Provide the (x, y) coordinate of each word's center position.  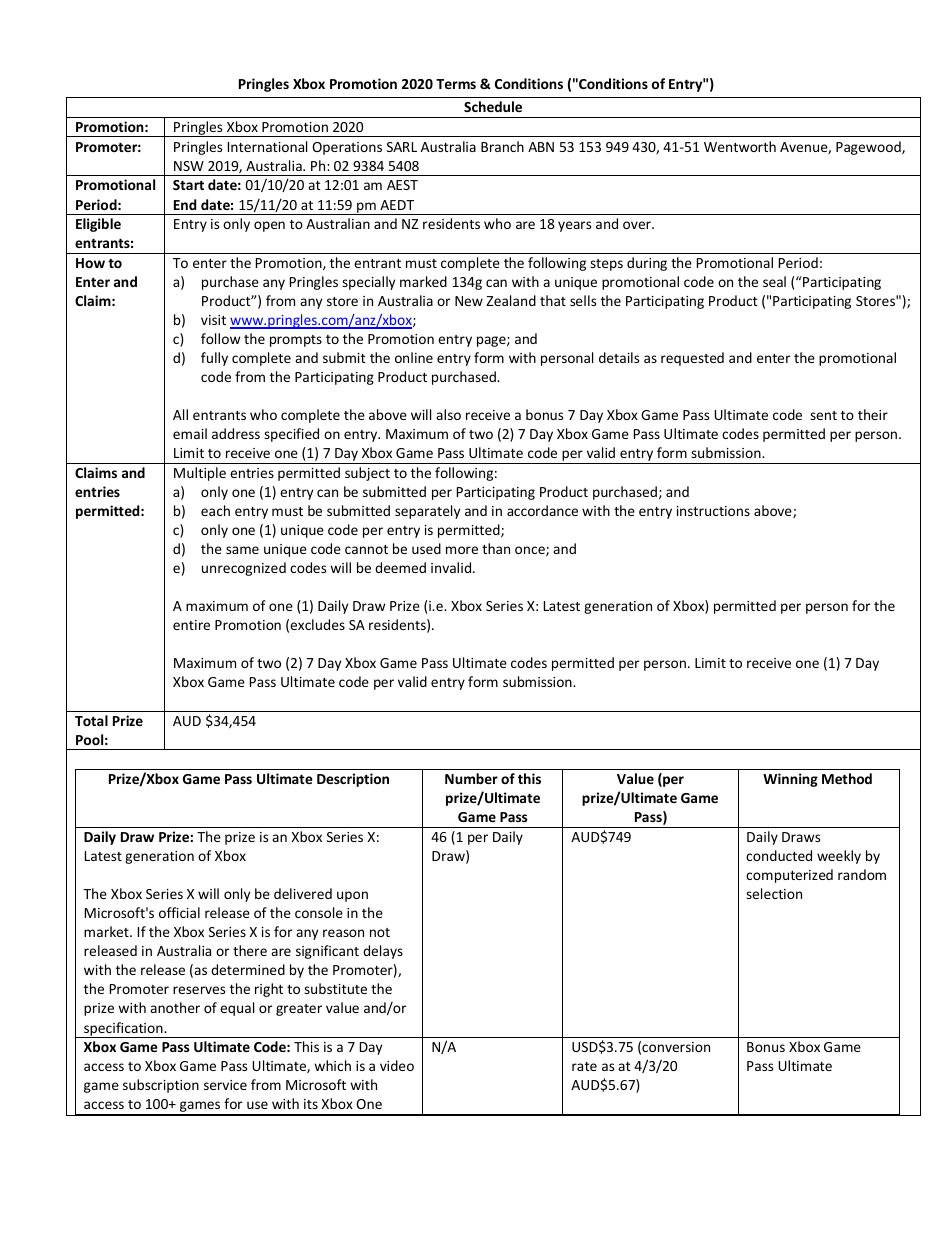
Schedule (493, 106)
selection (774, 893)
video (397, 1065)
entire (191, 625)
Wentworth (740, 146)
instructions (713, 511)
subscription (161, 1086)
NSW (189, 166)
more (462, 550)
